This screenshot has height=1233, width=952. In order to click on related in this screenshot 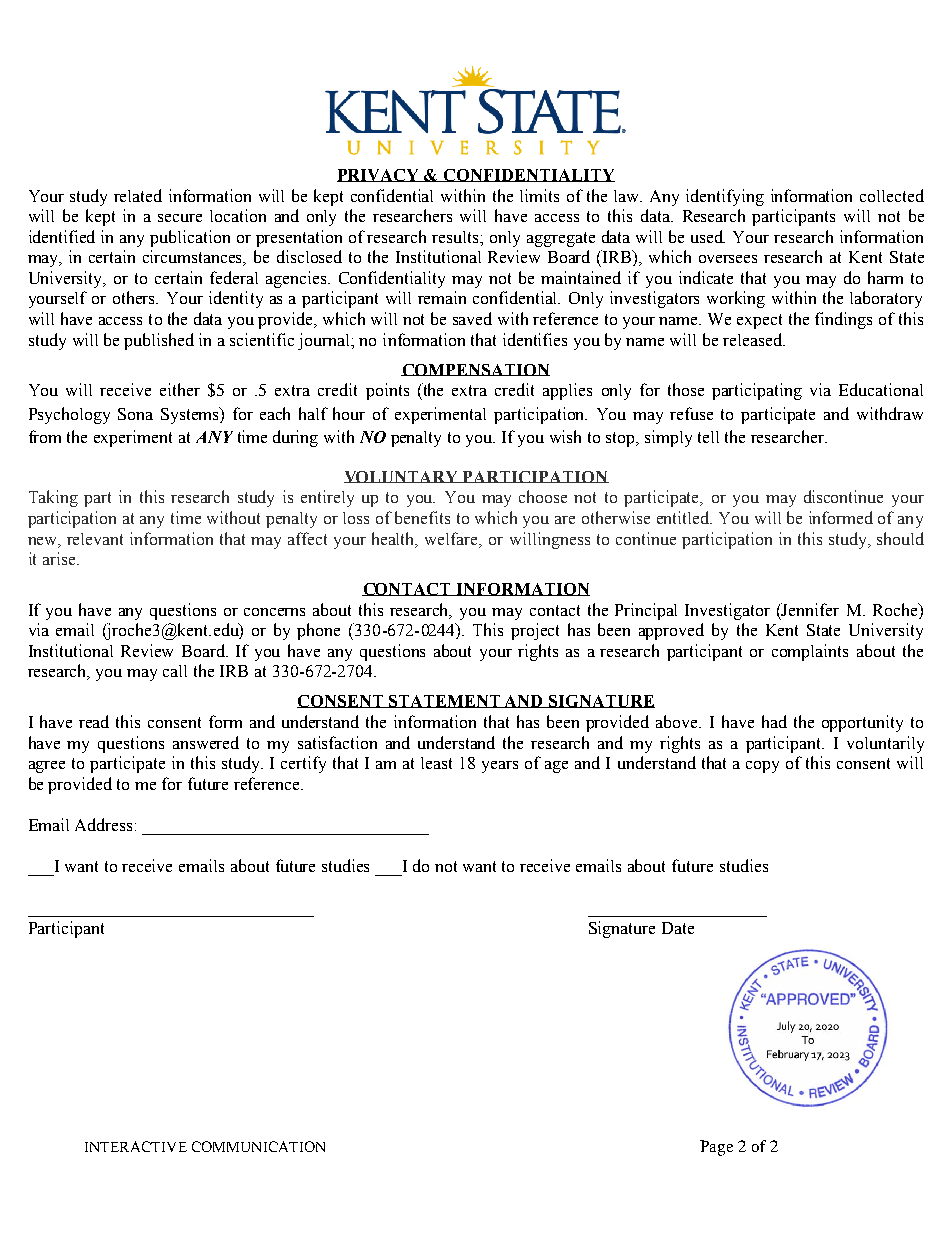, I will do `click(138, 195)`.
